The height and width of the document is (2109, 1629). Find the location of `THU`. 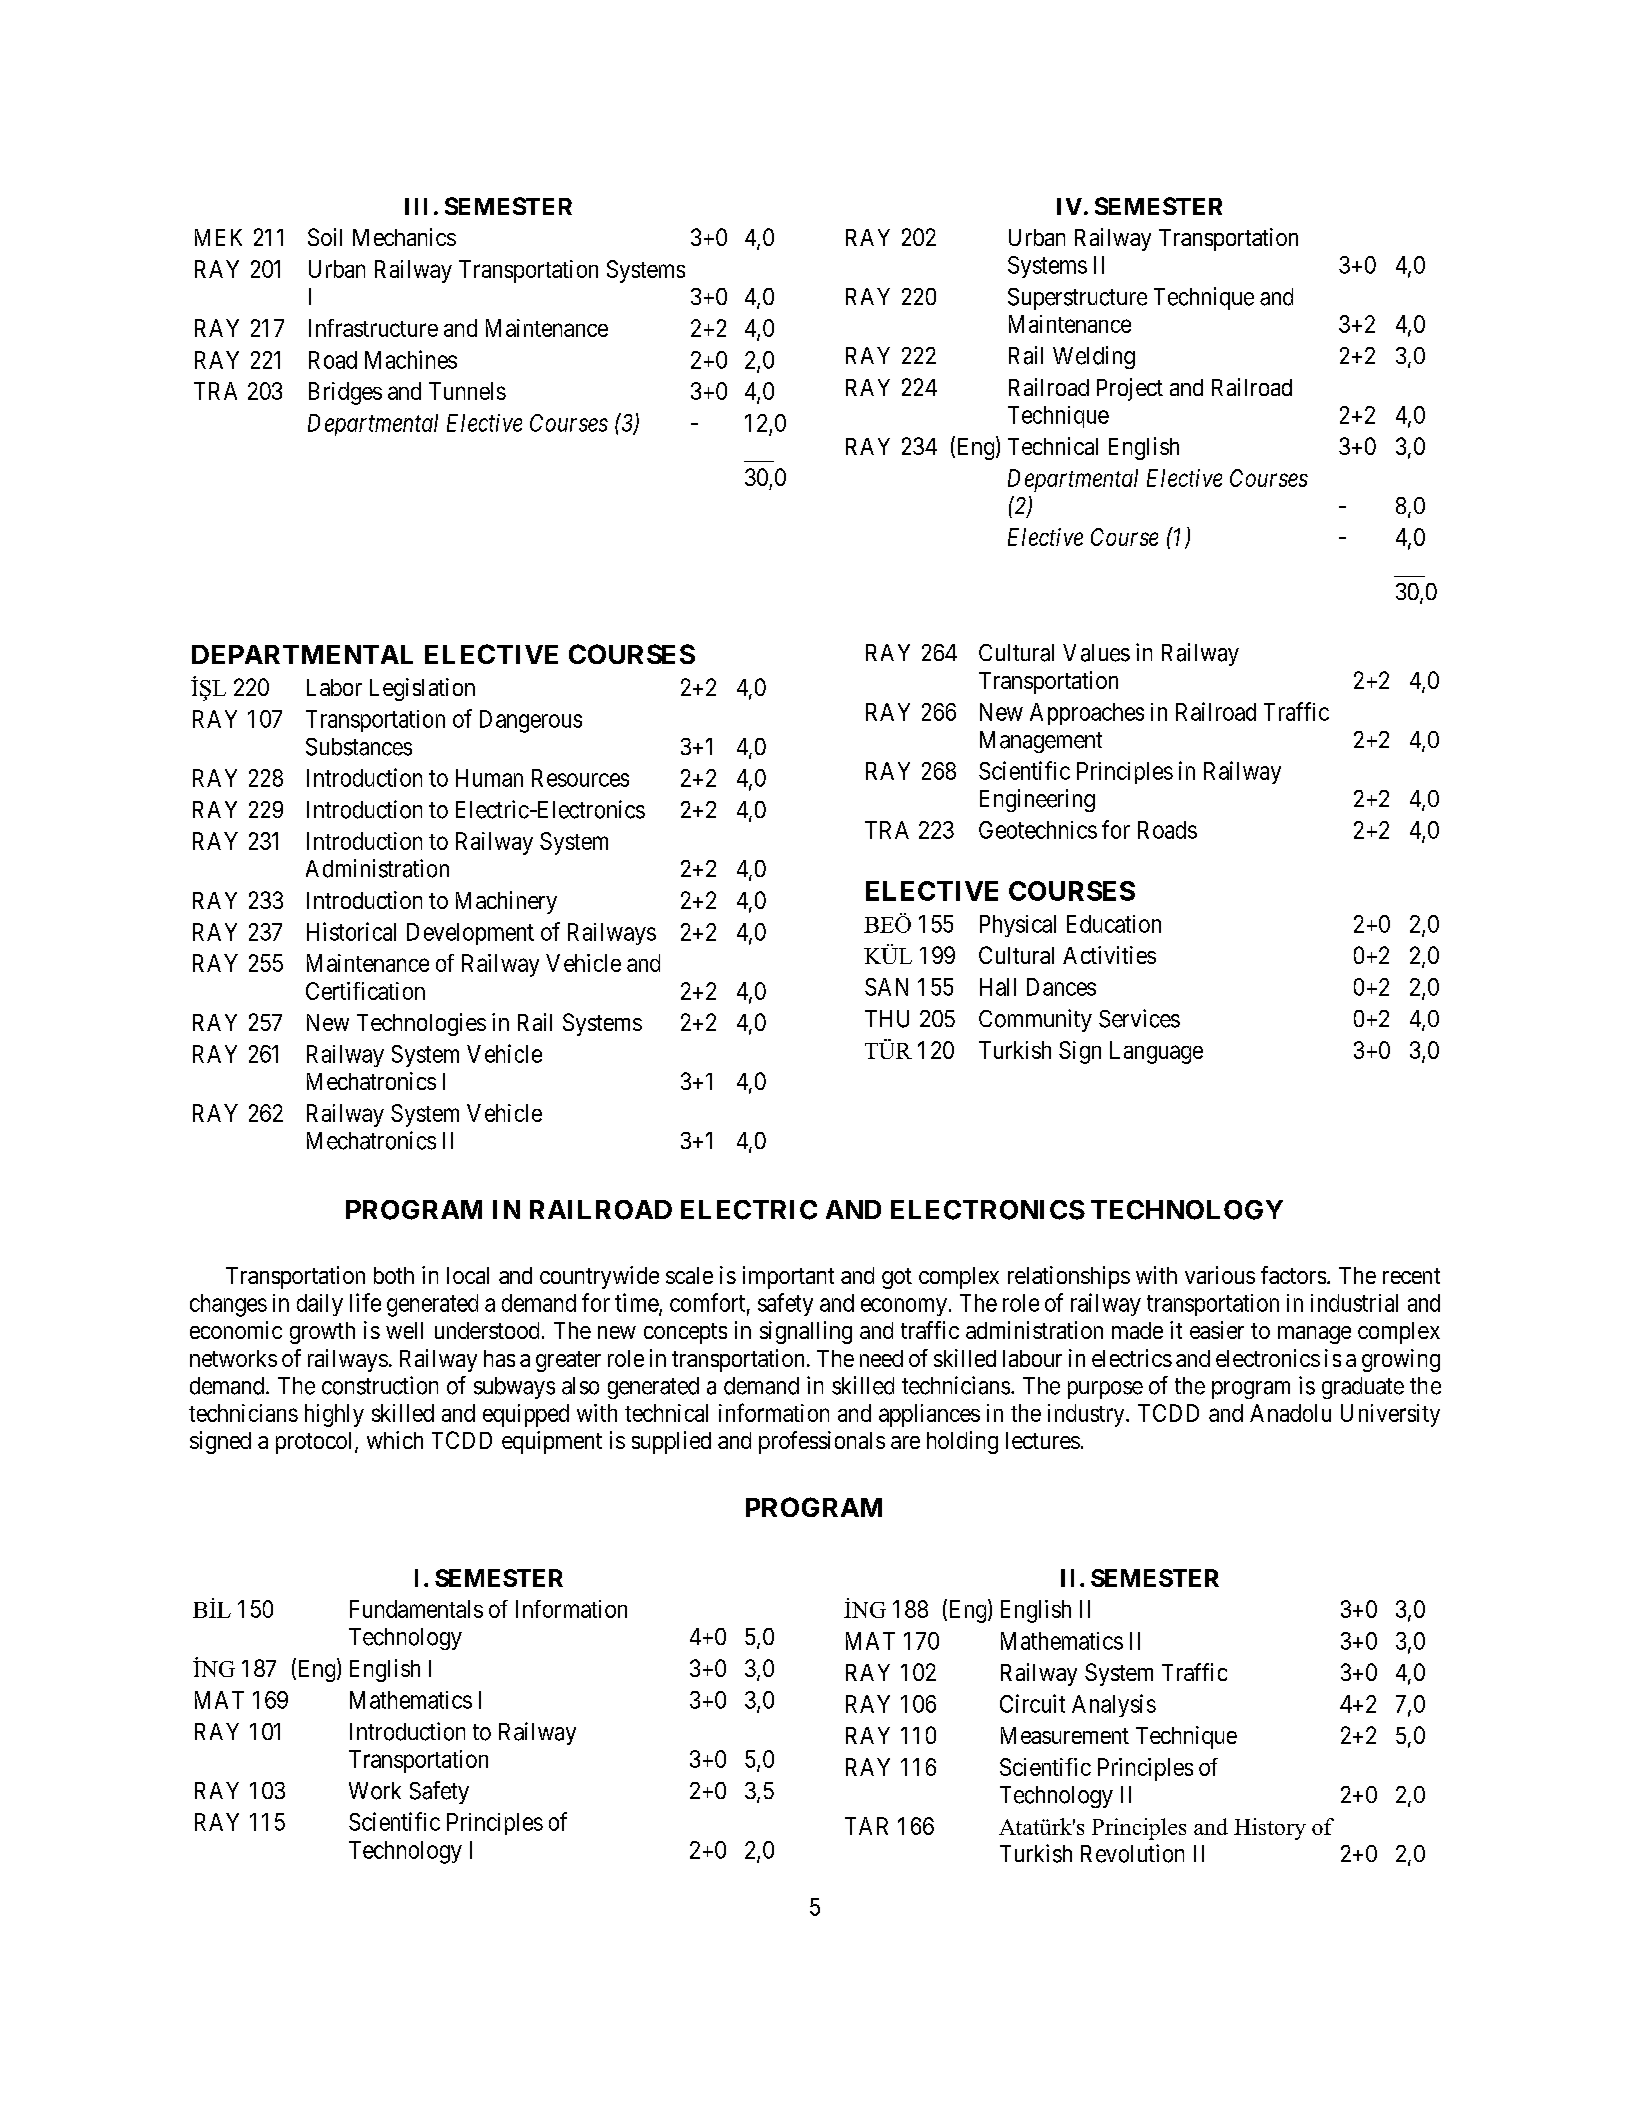

THU is located at coordinates (887, 1019).
